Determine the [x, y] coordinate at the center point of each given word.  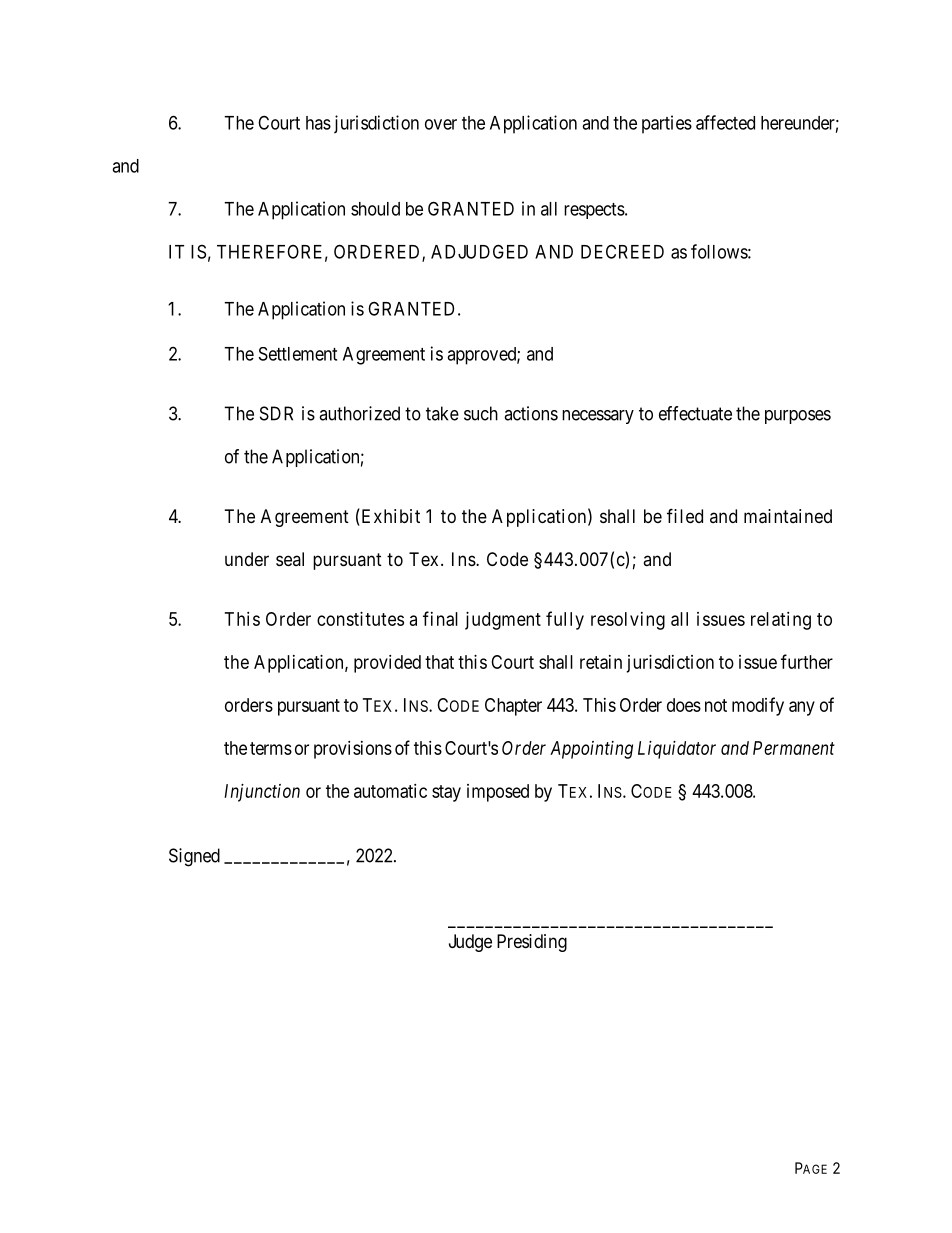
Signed [194, 857]
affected [725, 122]
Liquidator [677, 750]
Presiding [532, 943]
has [318, 123]
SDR [276, 413]
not [716, 705]
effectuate [695, 413]
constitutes [360, 619]
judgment [503, 621]
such [481, 413]
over [441, 124]
